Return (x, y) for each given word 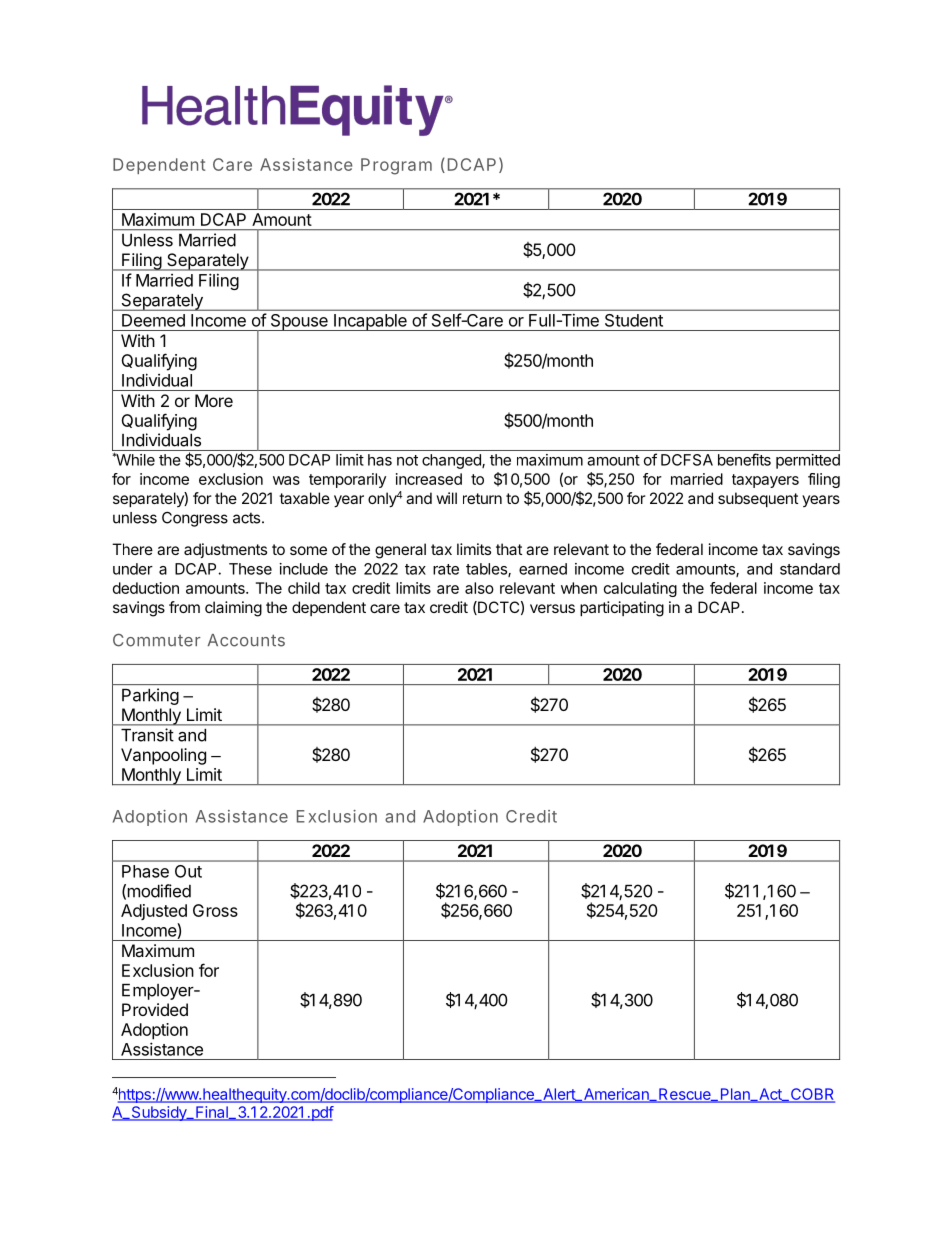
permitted (808, 461)
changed (452, 461)
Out (188, 871)
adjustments (225, 550)
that (509, 549)
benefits (744, 459)
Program (396, 166)
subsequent (758, 499)
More (214, 400)
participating (622, 609)
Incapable (370, 322)
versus (552, 608)
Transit (147, 735)
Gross (215, 910)
